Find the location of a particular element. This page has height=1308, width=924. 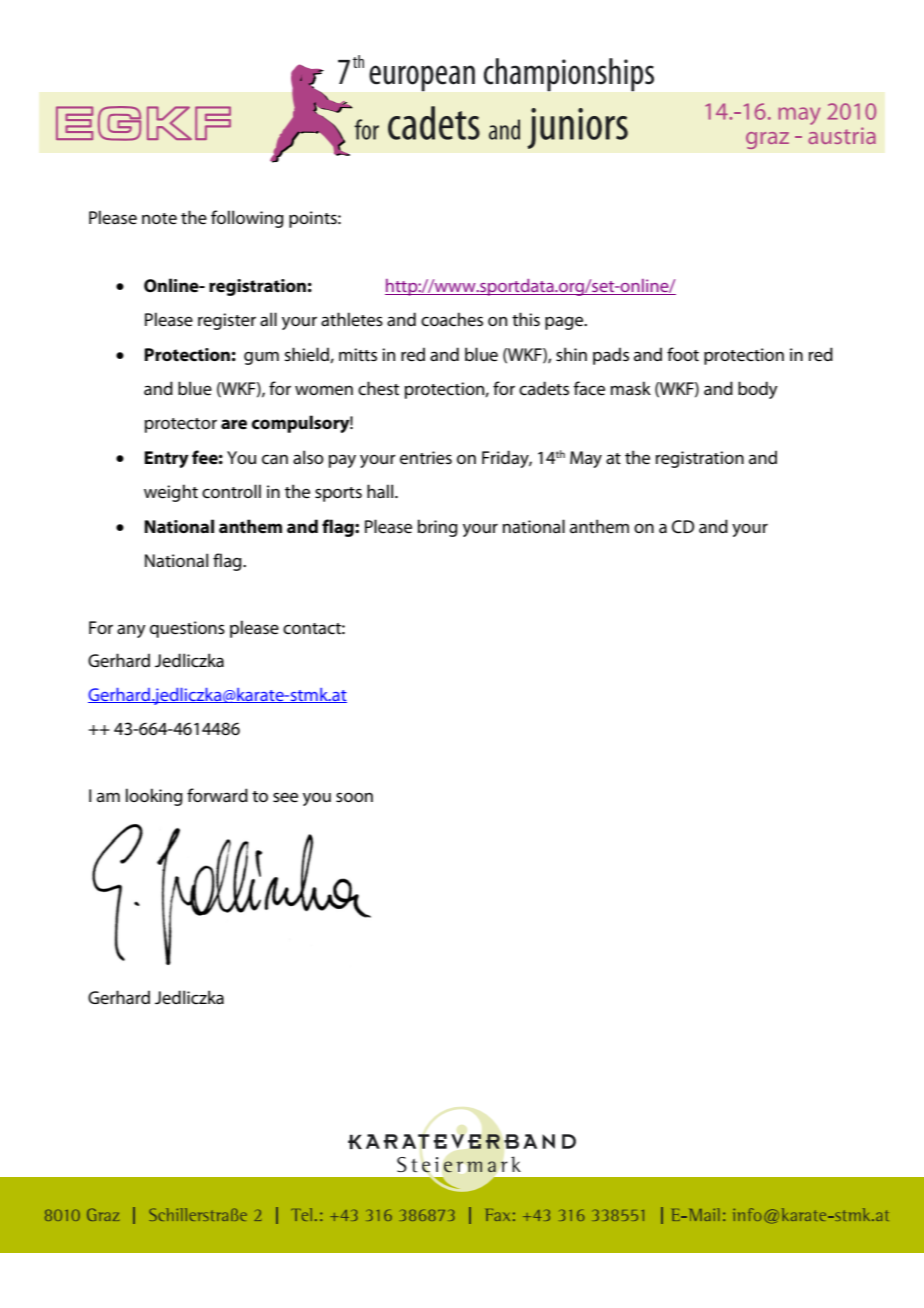

bring is located at coordinates (438, 528).
